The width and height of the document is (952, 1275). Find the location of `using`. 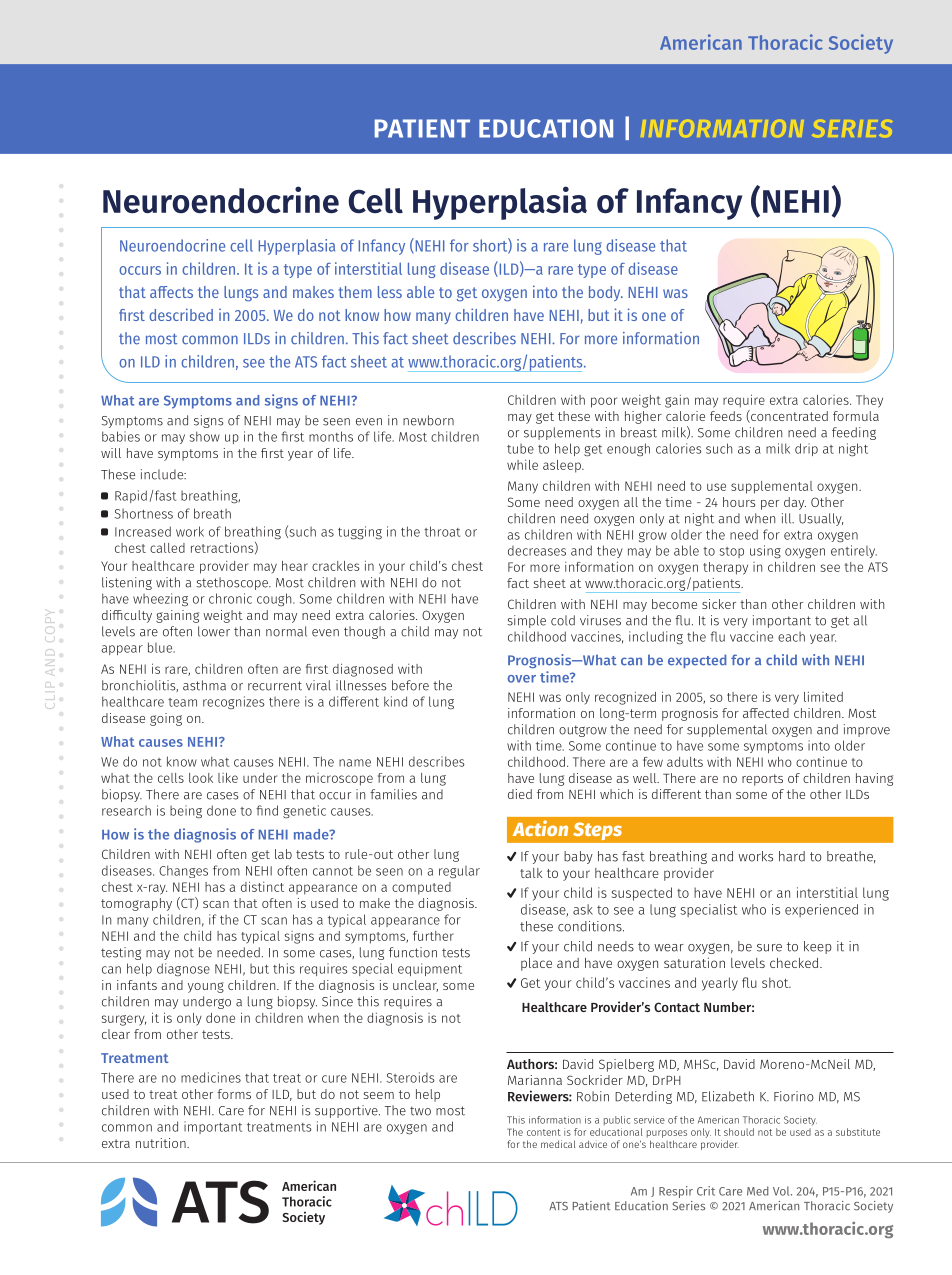

using is located at coordinates (765, 552).
